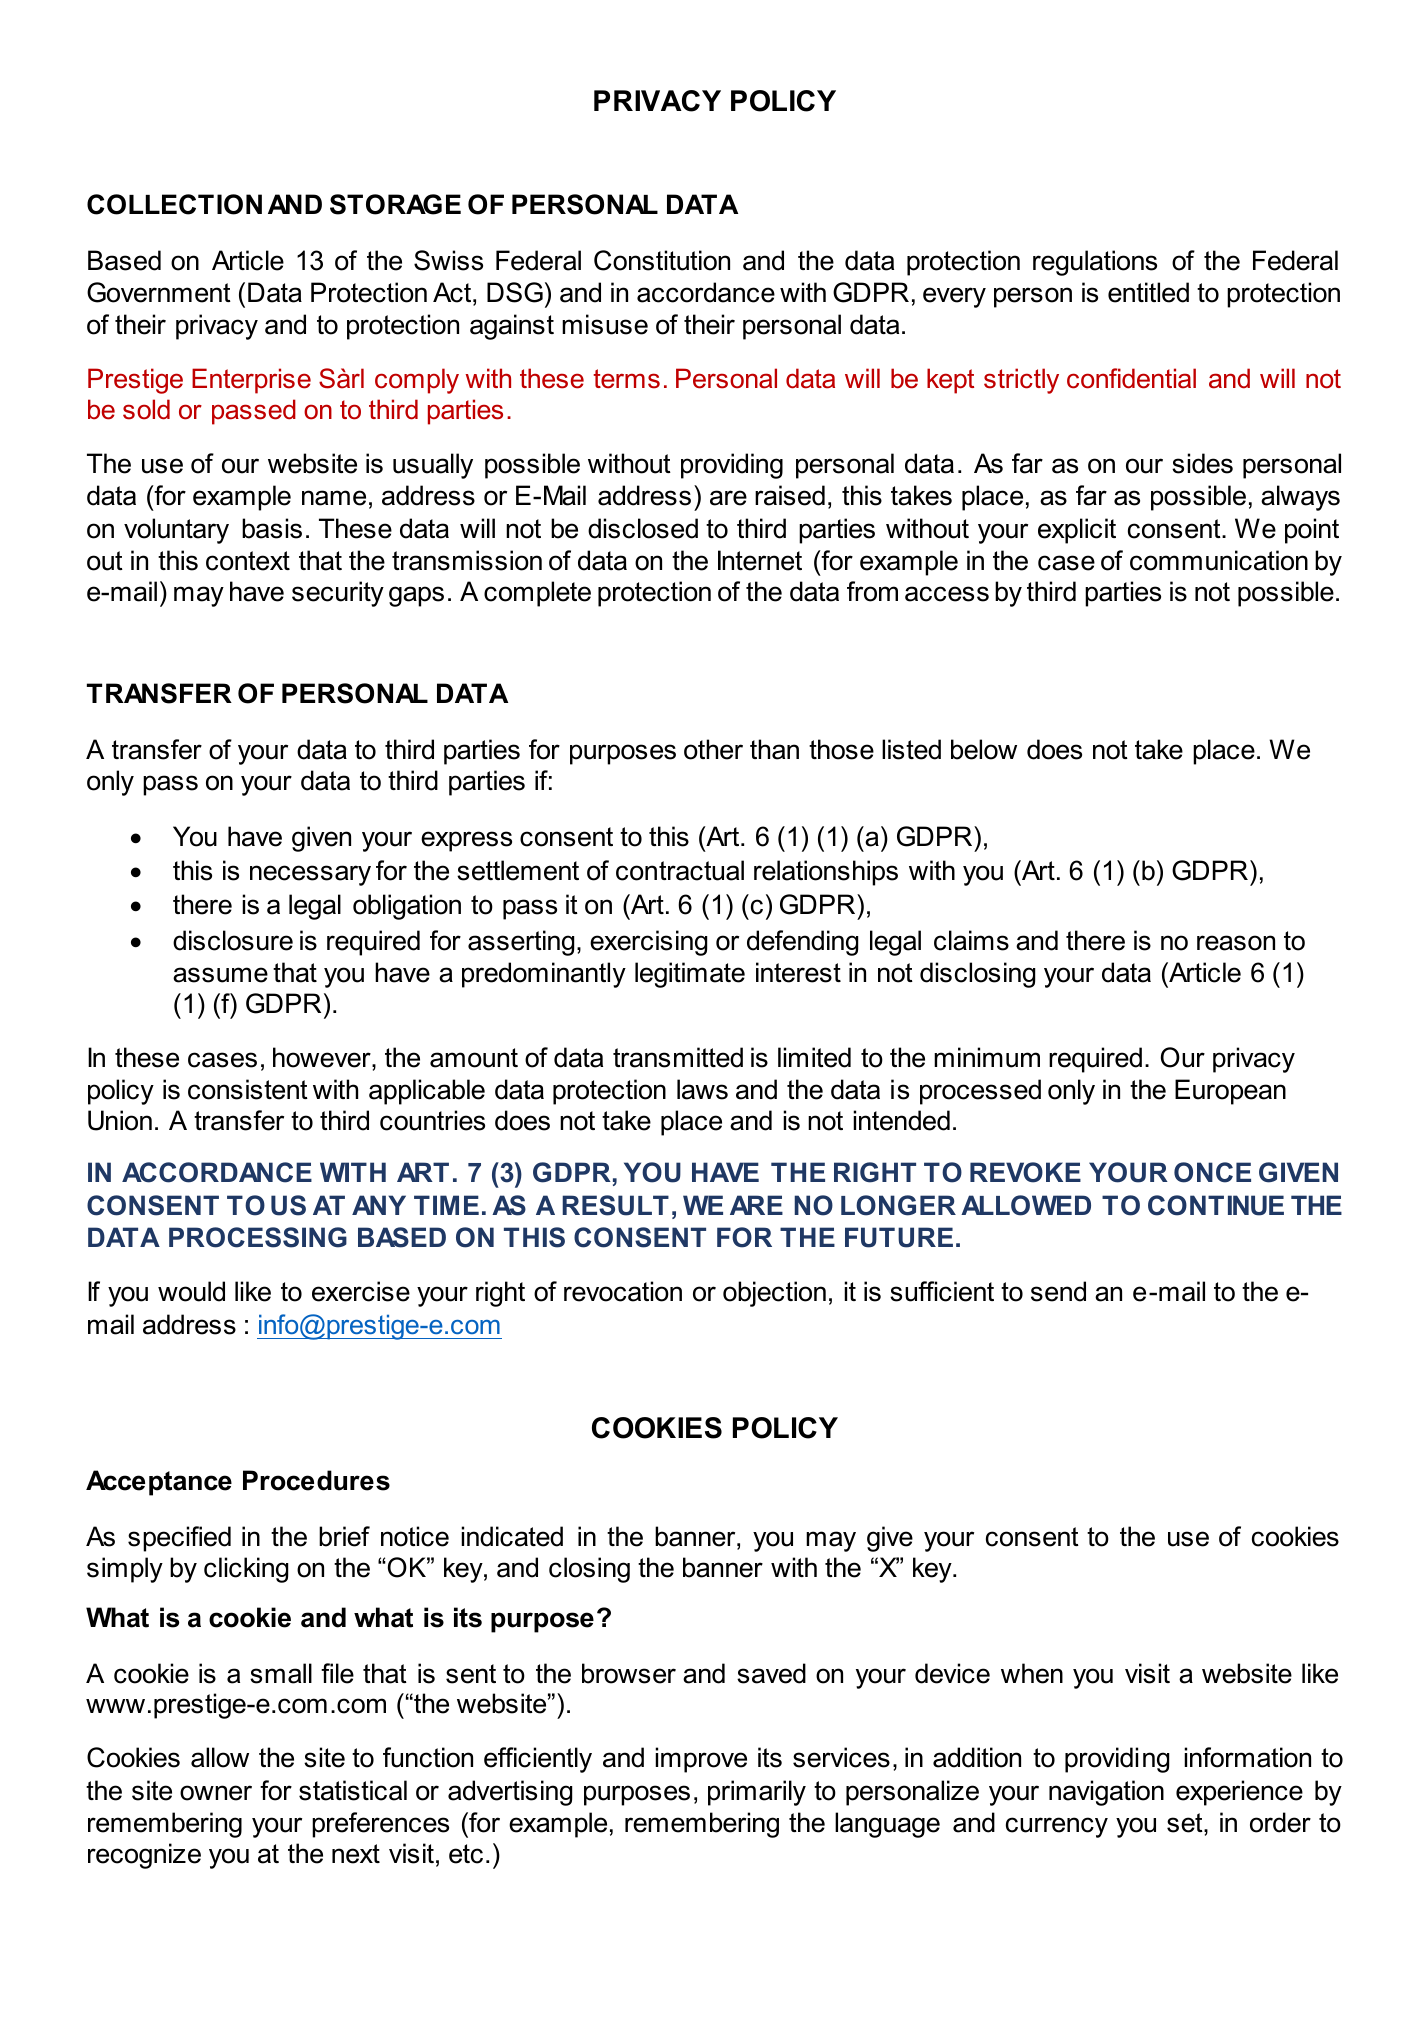 The height and width of the image is (2020, 1428). What do you see at coordinates (216, 1793) in the image?
I see `owner` at bounding box center [216, 1793].
